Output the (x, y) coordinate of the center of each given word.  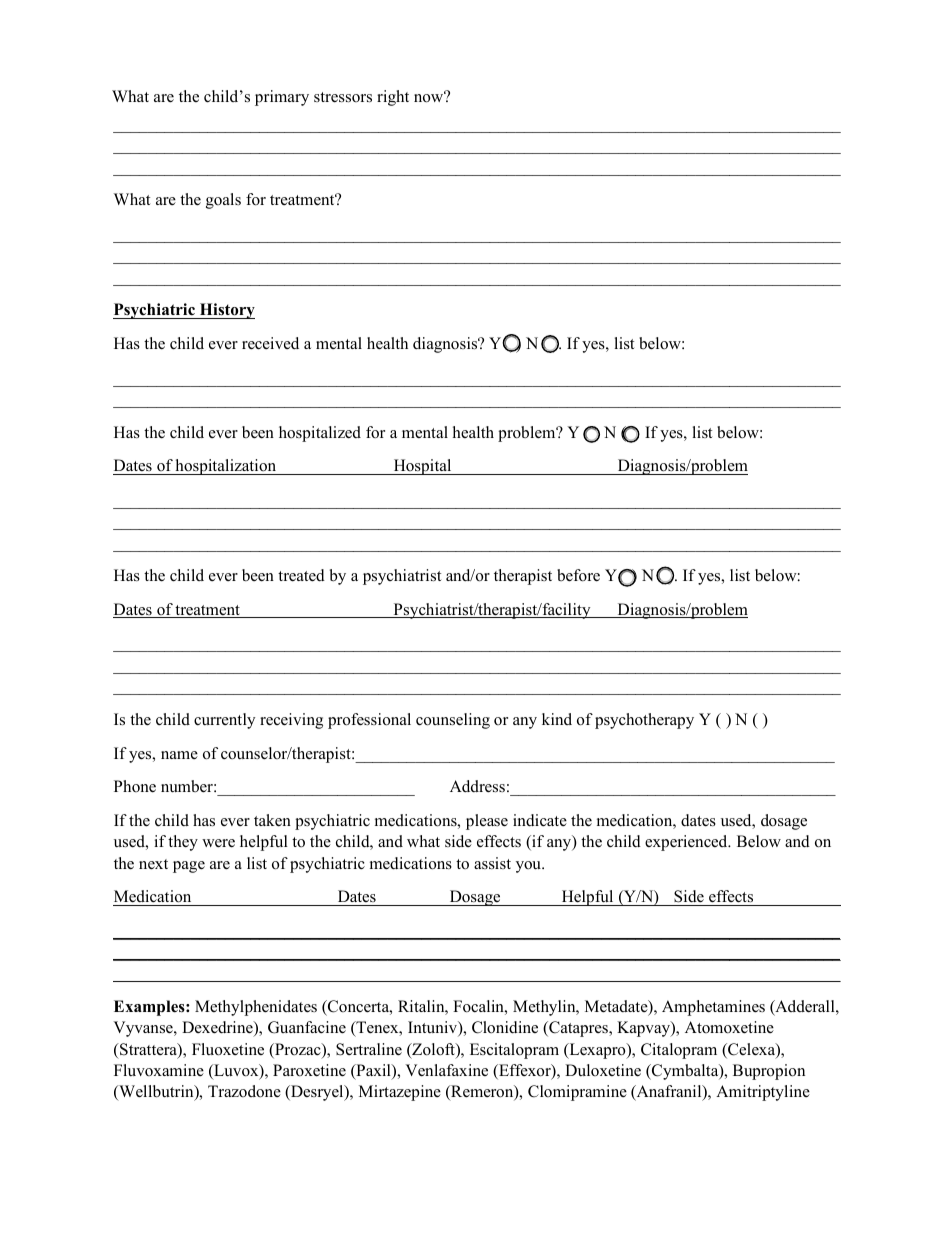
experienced (687, 843)
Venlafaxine (446, 1070)
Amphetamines (713, 1008)
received (270, 343)
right (393, 98)
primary (282, 98)
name (179, 755)
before (578, 575)
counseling (453, 721)
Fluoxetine (228, 1049)
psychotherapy (644, 721)
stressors (343, 97)
